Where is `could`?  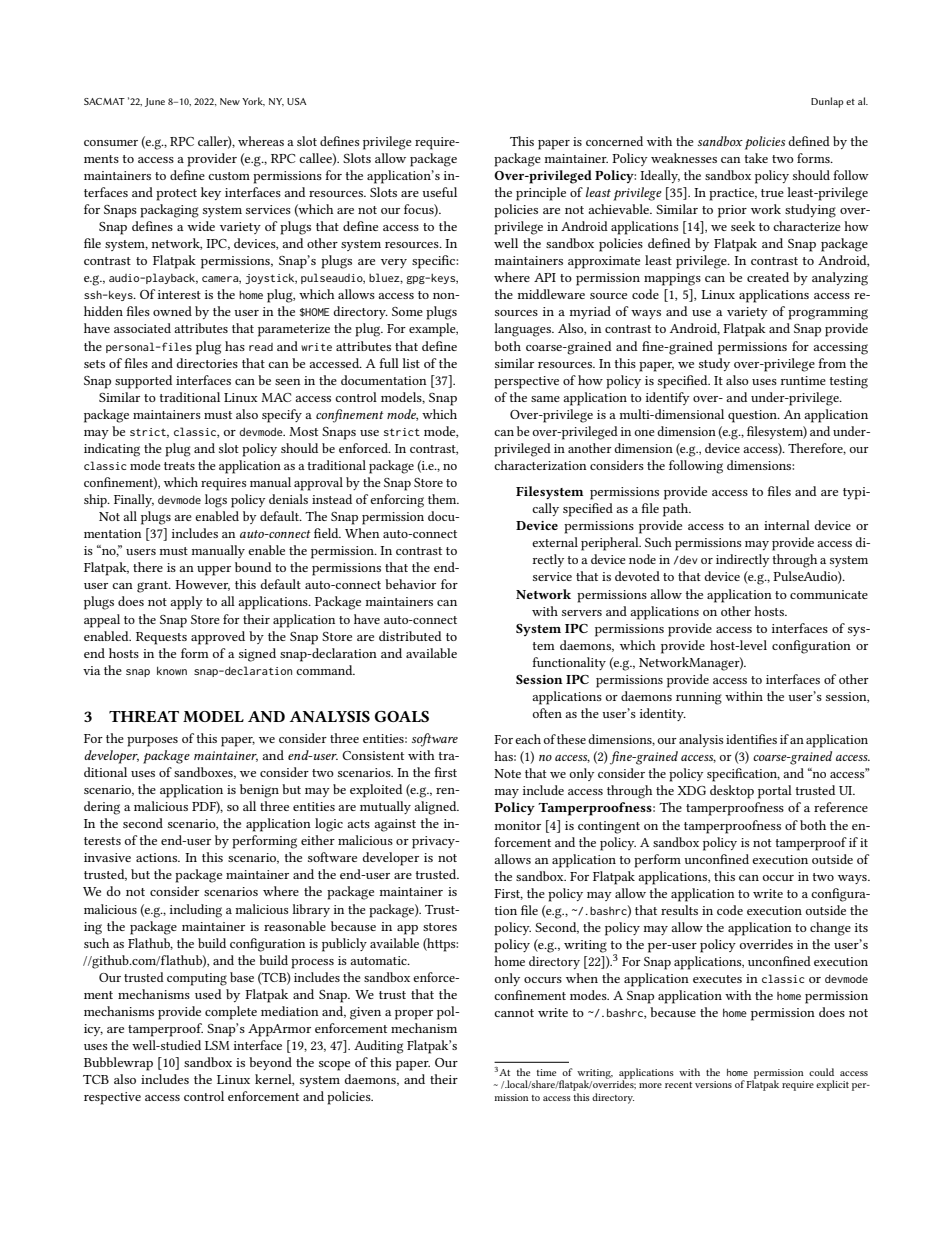 could is located at coordinates (821, 1072).
